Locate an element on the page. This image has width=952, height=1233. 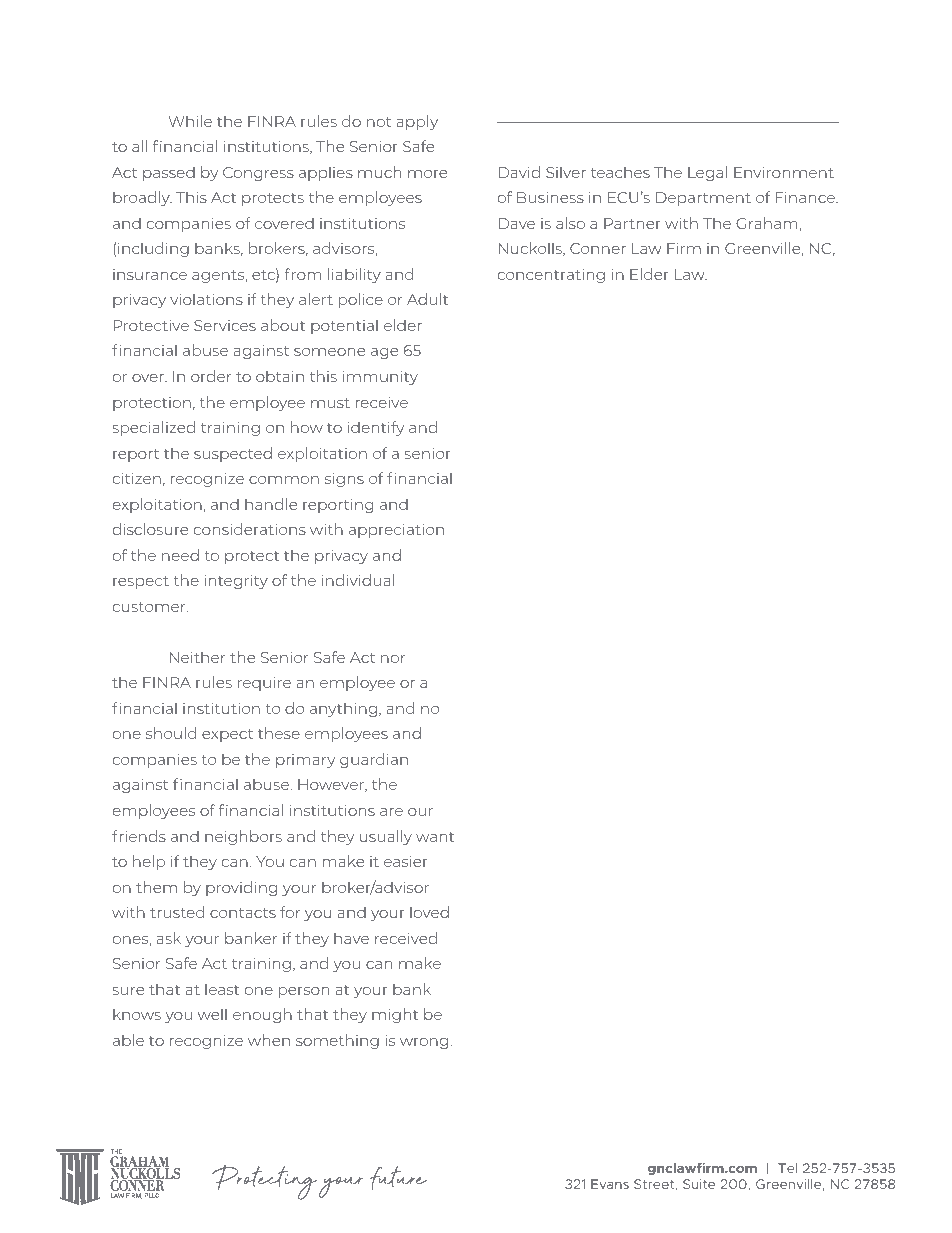
more is located at coordinates (427, 174).
